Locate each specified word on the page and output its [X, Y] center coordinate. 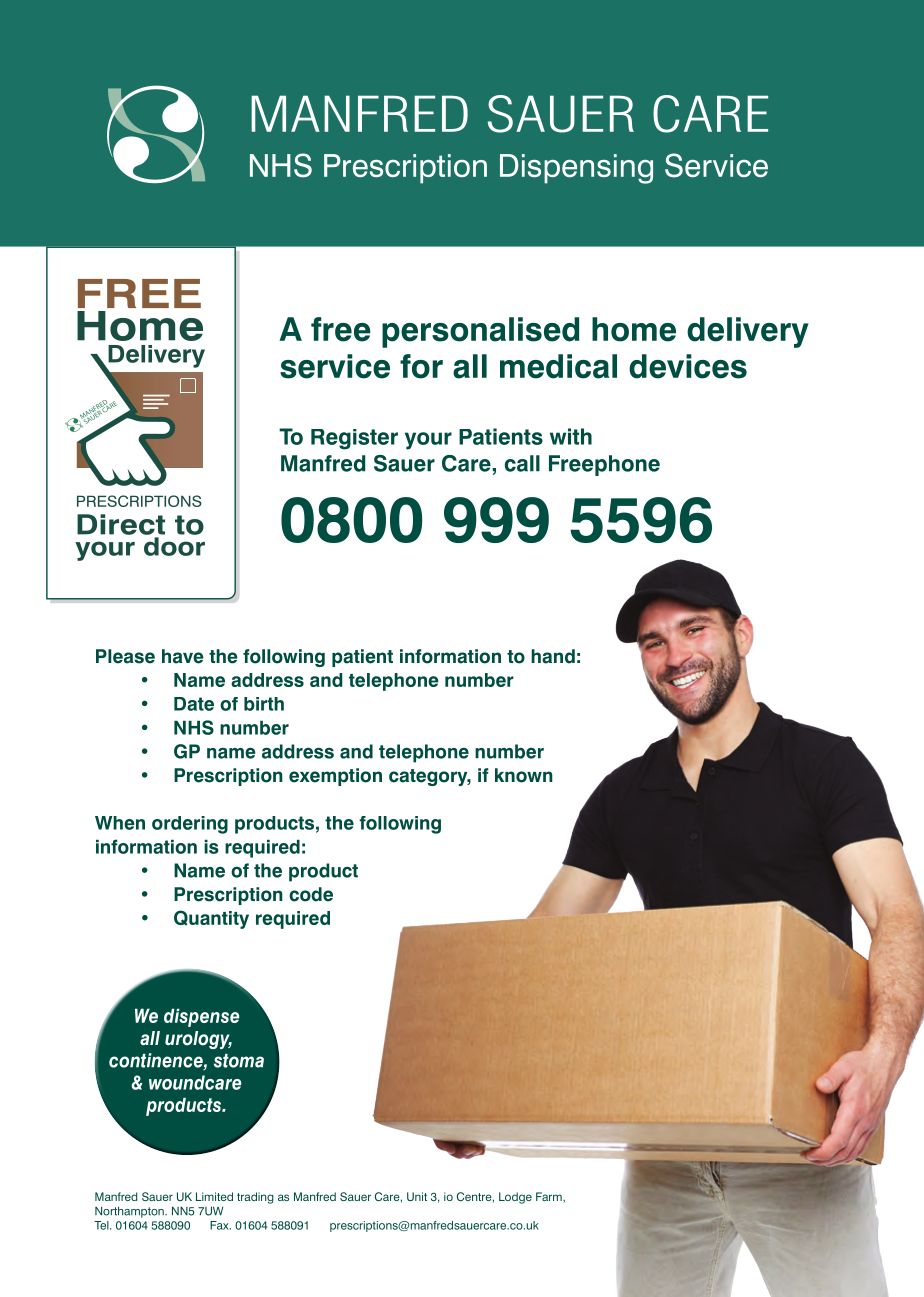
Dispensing [576, 169]
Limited [214, 1196]
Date [194, 704]
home [634, 329]
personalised [480, 332]
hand [553, 656]
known [524, 775]
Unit [417, 1196]
